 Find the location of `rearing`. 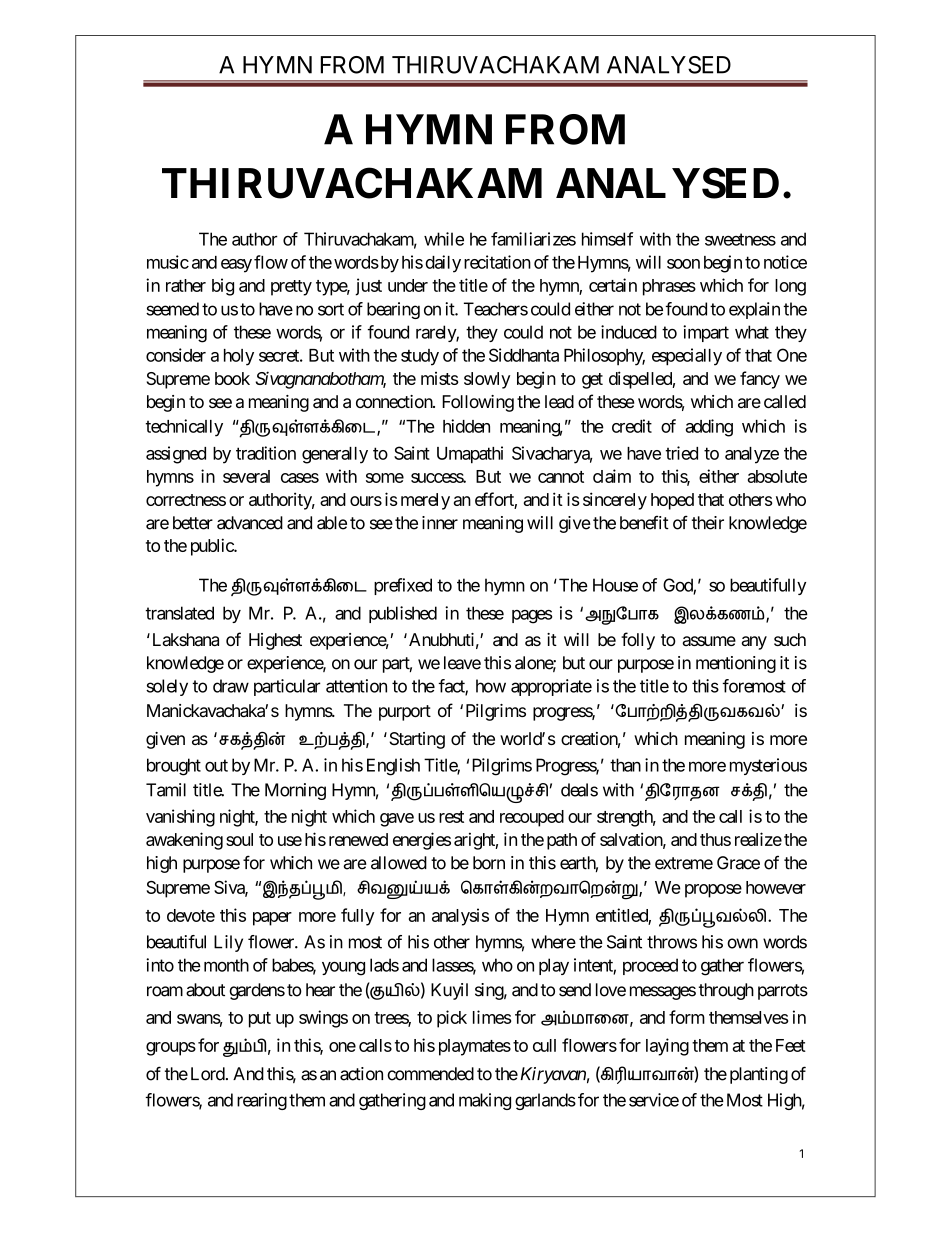

rearing is located at coordinates (262, 1101).
